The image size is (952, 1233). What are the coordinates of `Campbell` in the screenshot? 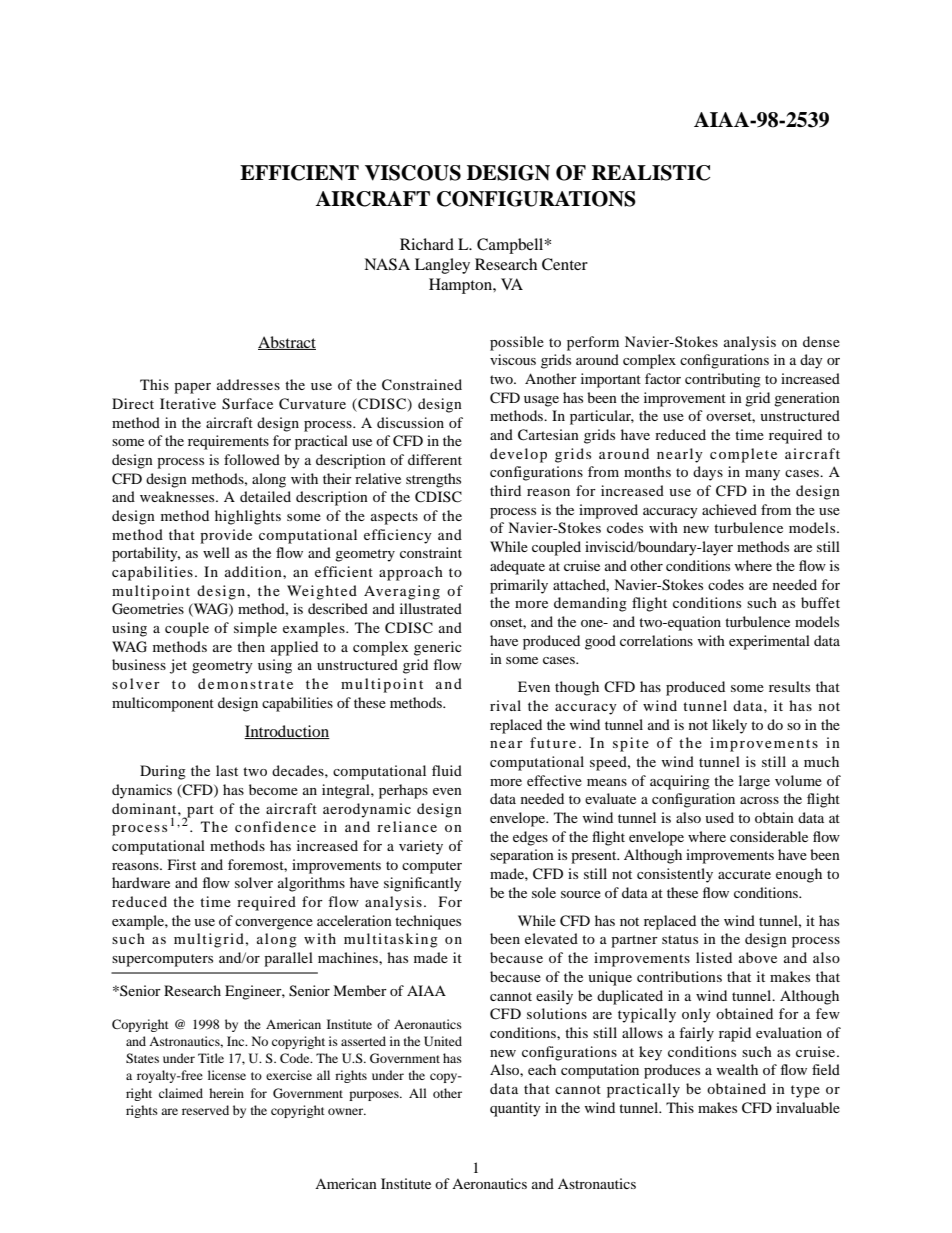 It's located at (511, 246).
